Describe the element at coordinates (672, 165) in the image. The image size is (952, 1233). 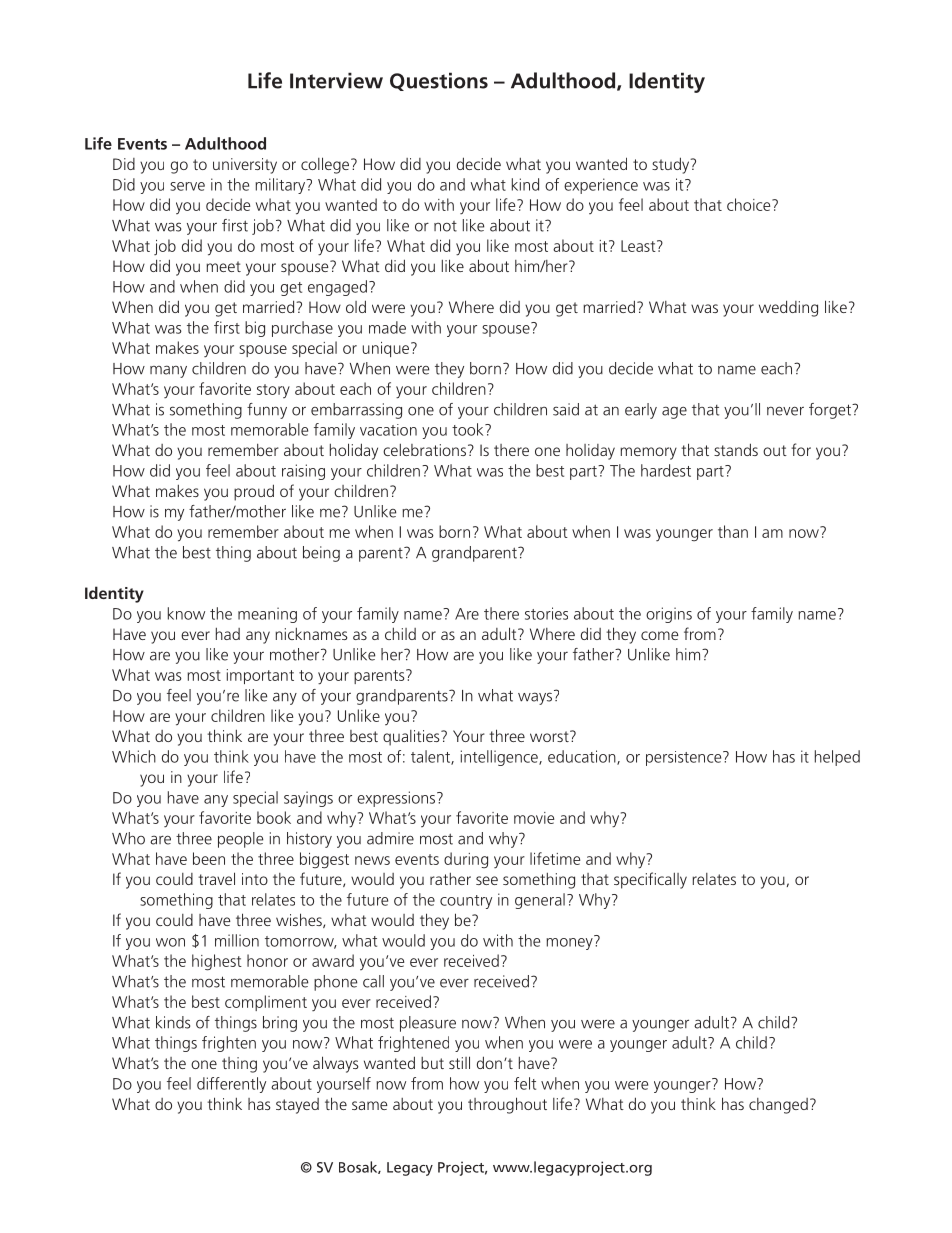
I see `study` at that location.
